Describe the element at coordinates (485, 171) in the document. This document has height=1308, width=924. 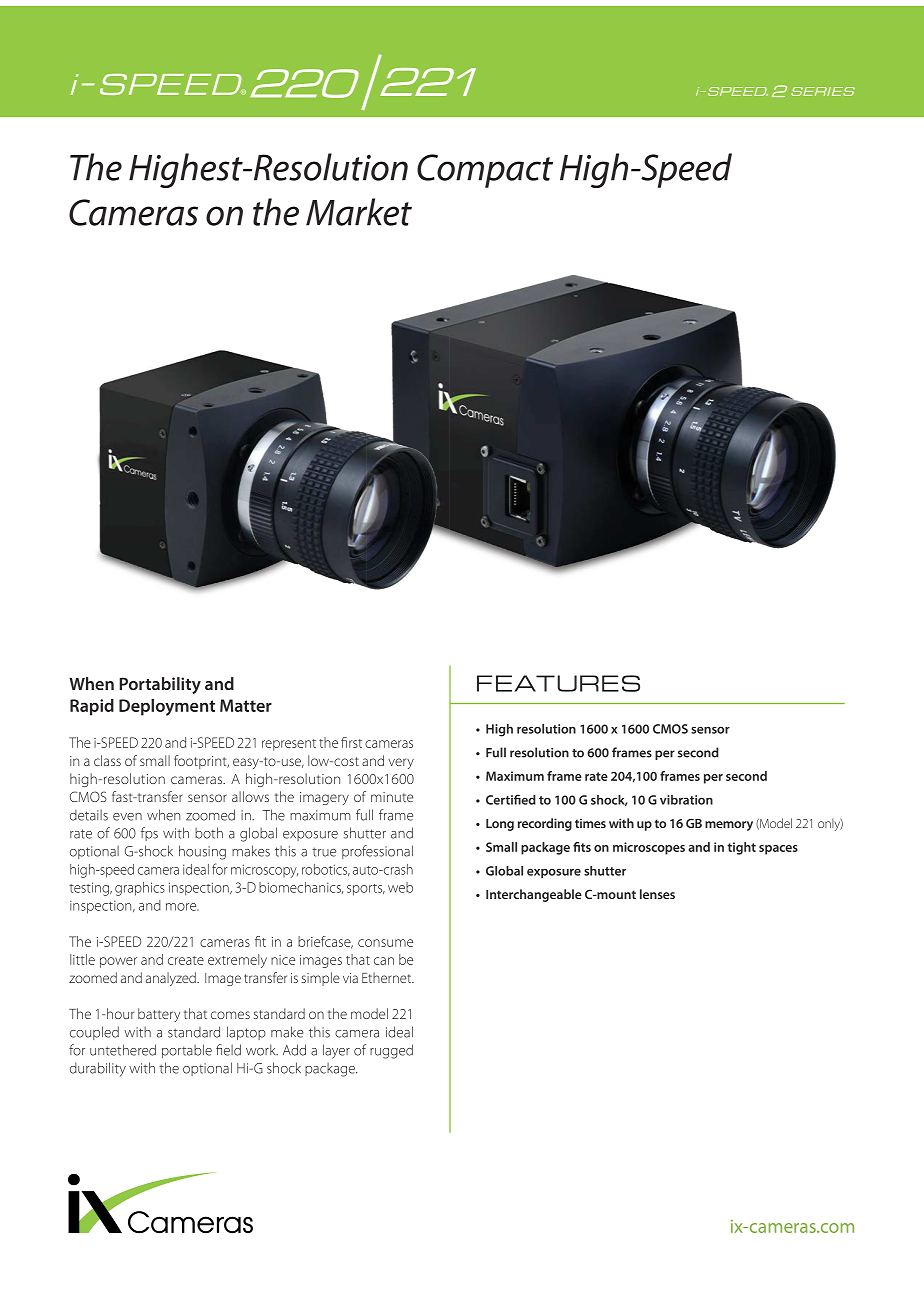
I see `Compact` at that location.
